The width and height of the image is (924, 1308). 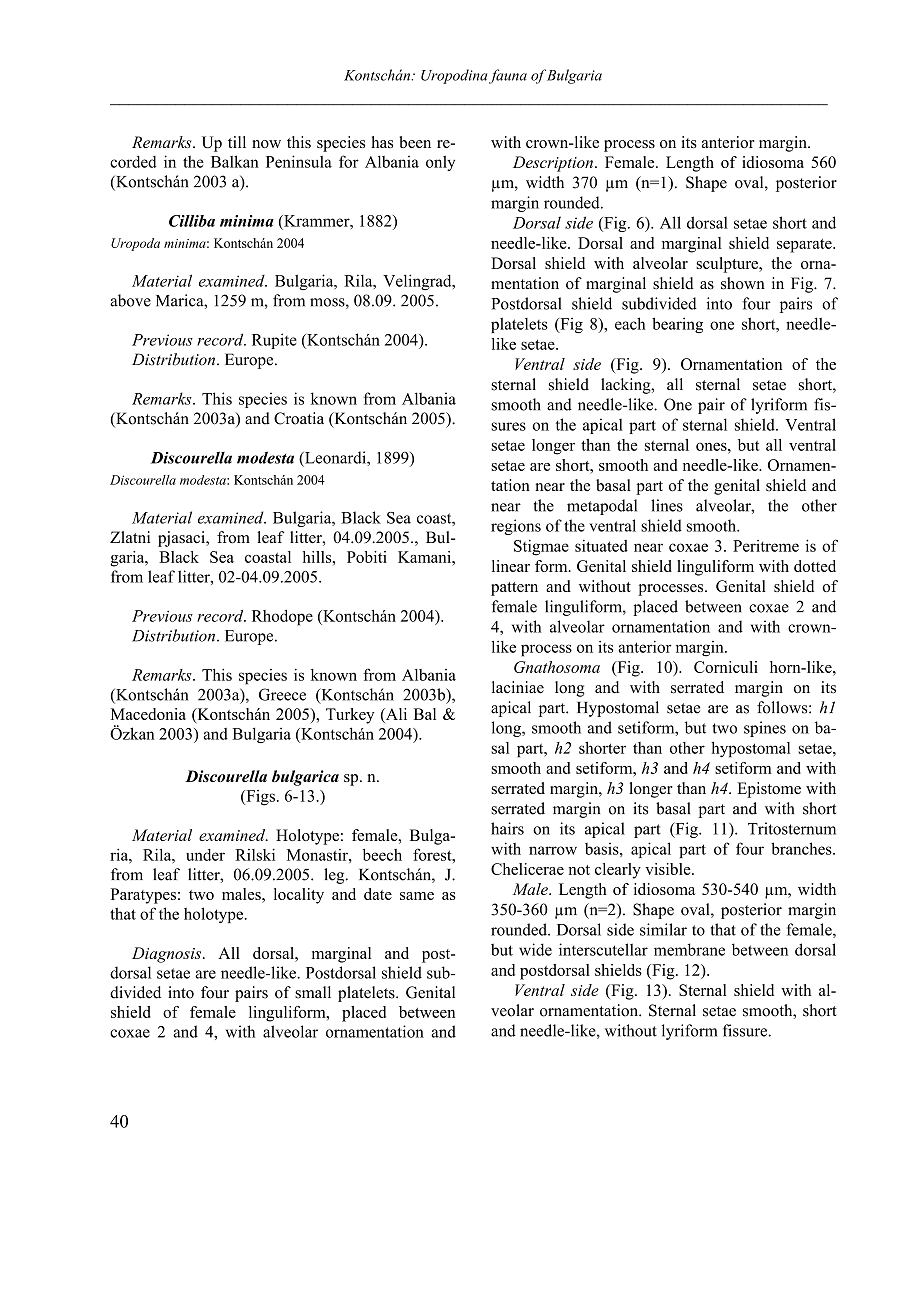 I want to click on spines, so click(x=765, y=729).
